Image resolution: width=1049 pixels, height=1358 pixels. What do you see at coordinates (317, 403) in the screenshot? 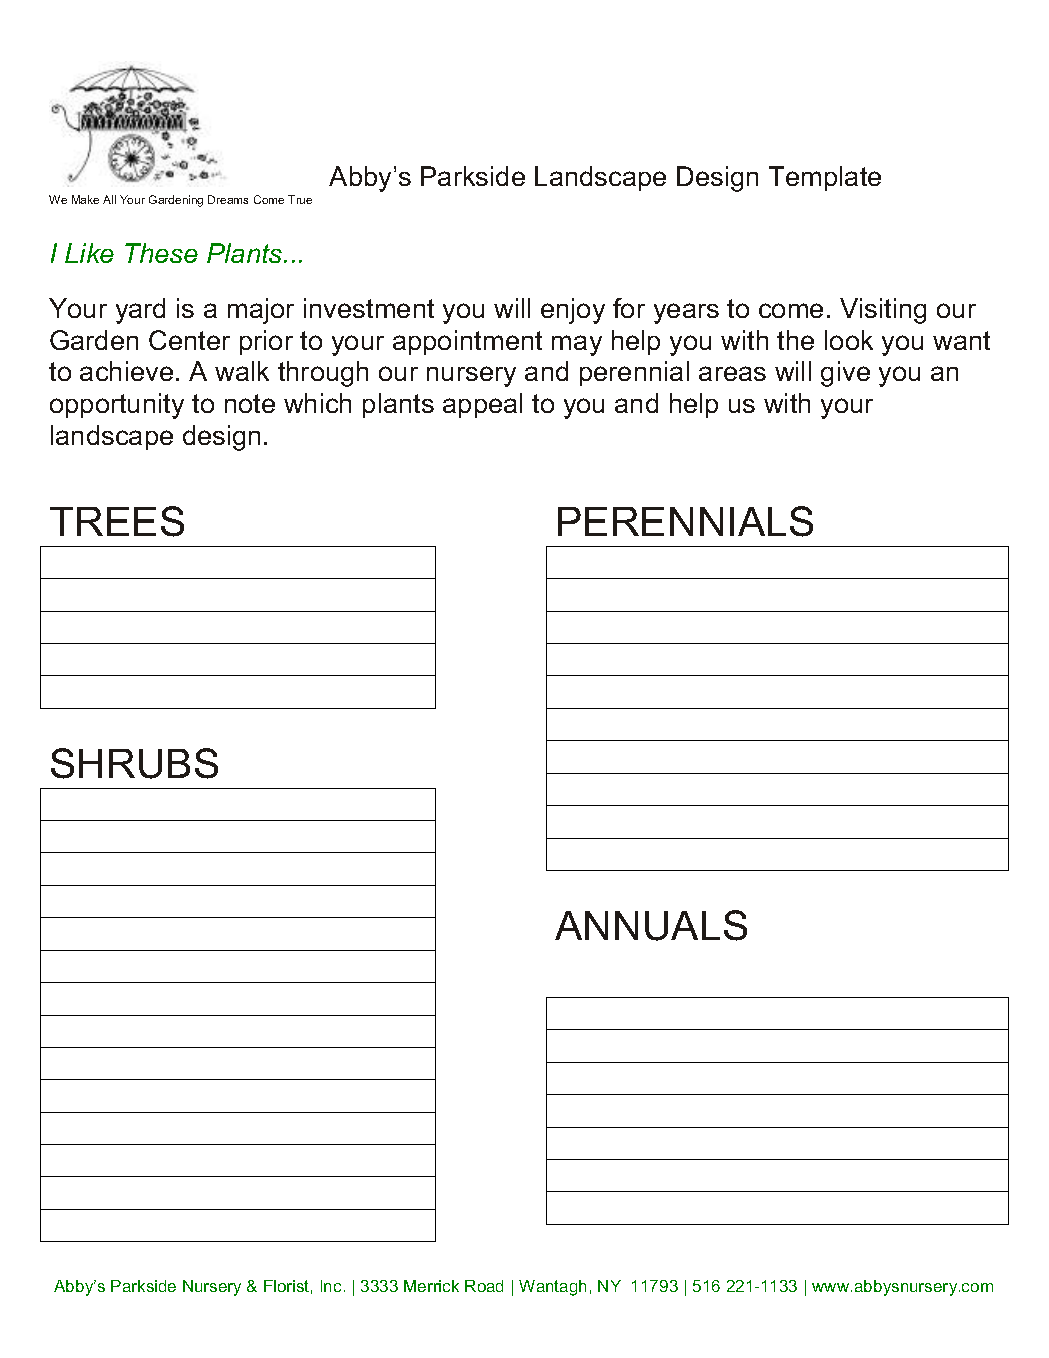
I see `which` at bounding box center [317, 403].
